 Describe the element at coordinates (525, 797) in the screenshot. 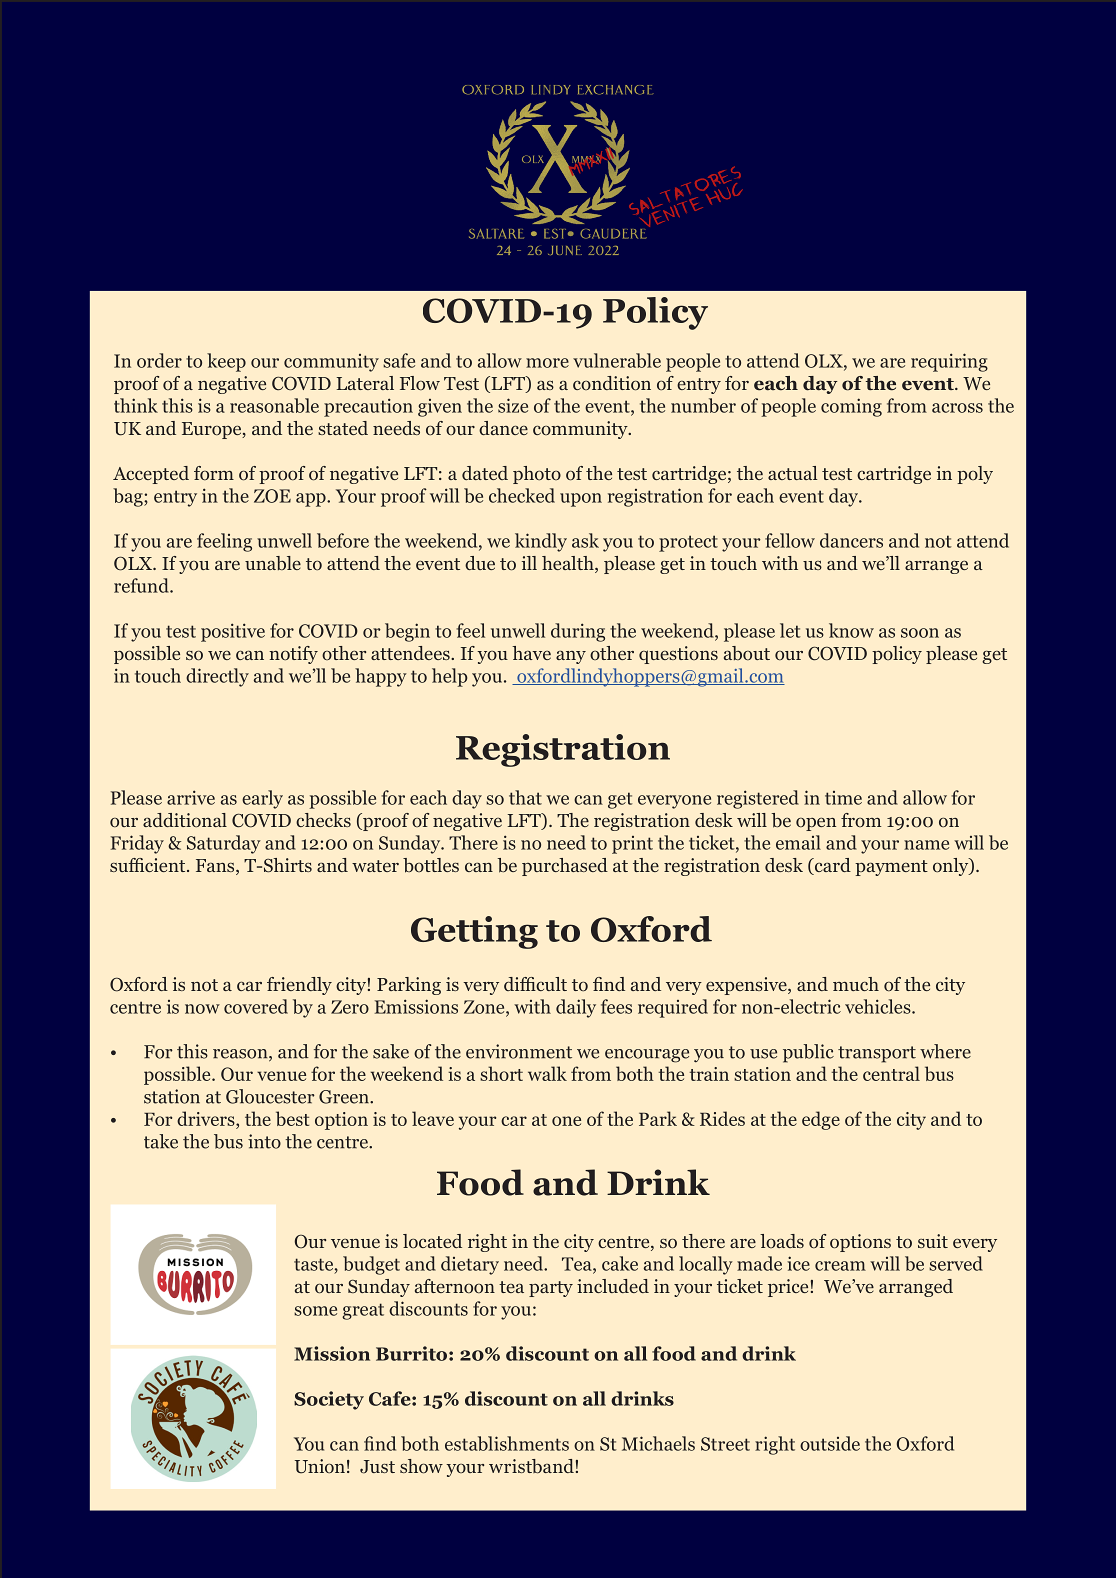

I see `that` at that location.
